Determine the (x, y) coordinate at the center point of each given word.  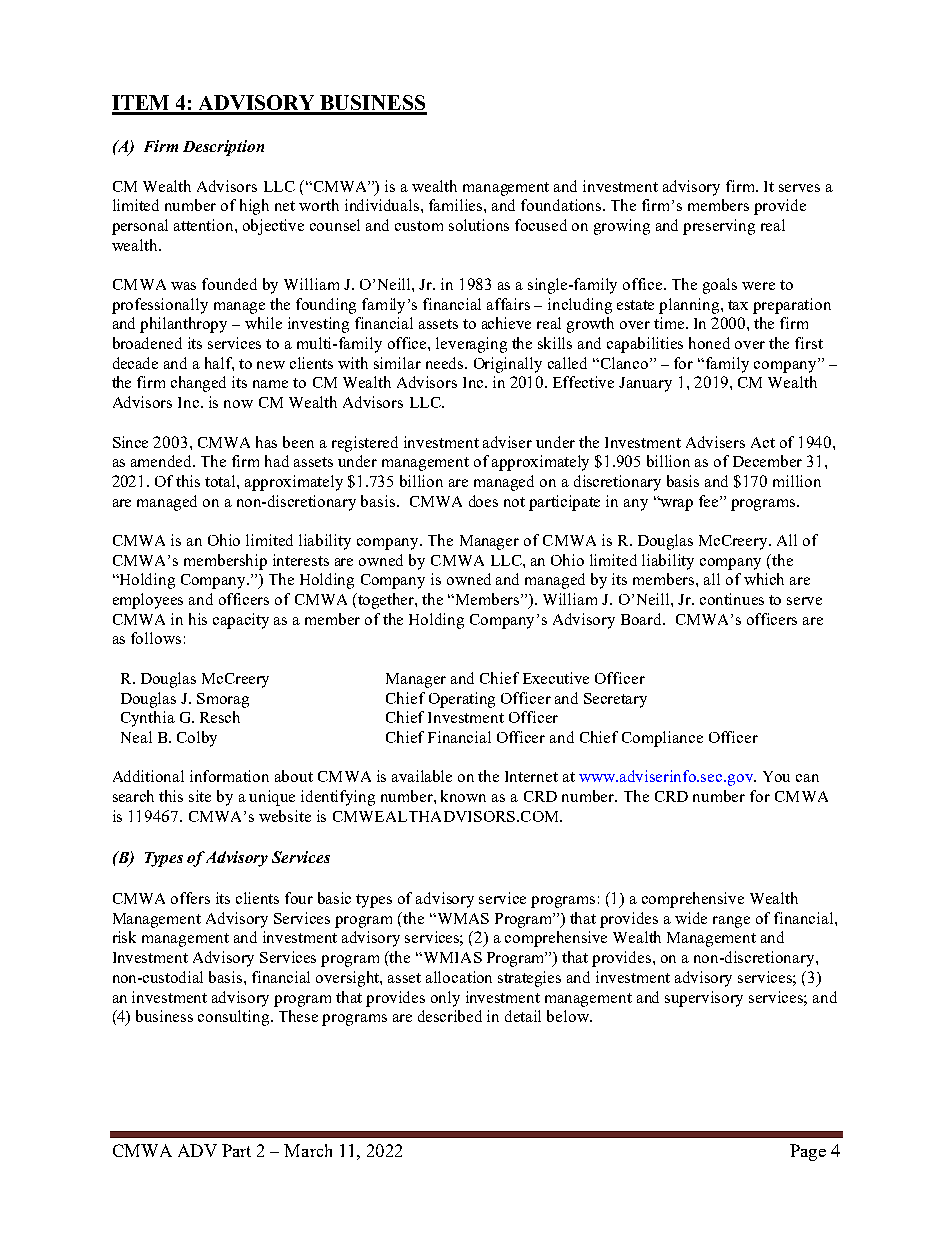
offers (190, 898)
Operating (462, 700)
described (450, 1016)
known (463, 796)
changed (198, 384)
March (308, 1150)
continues (732, 599)
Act (763, 442)
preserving (719, 227)
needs (446, 363)
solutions (479, 225)
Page (808, 1152)
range (731, 922)
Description (223, 148)
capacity (241, 621)
